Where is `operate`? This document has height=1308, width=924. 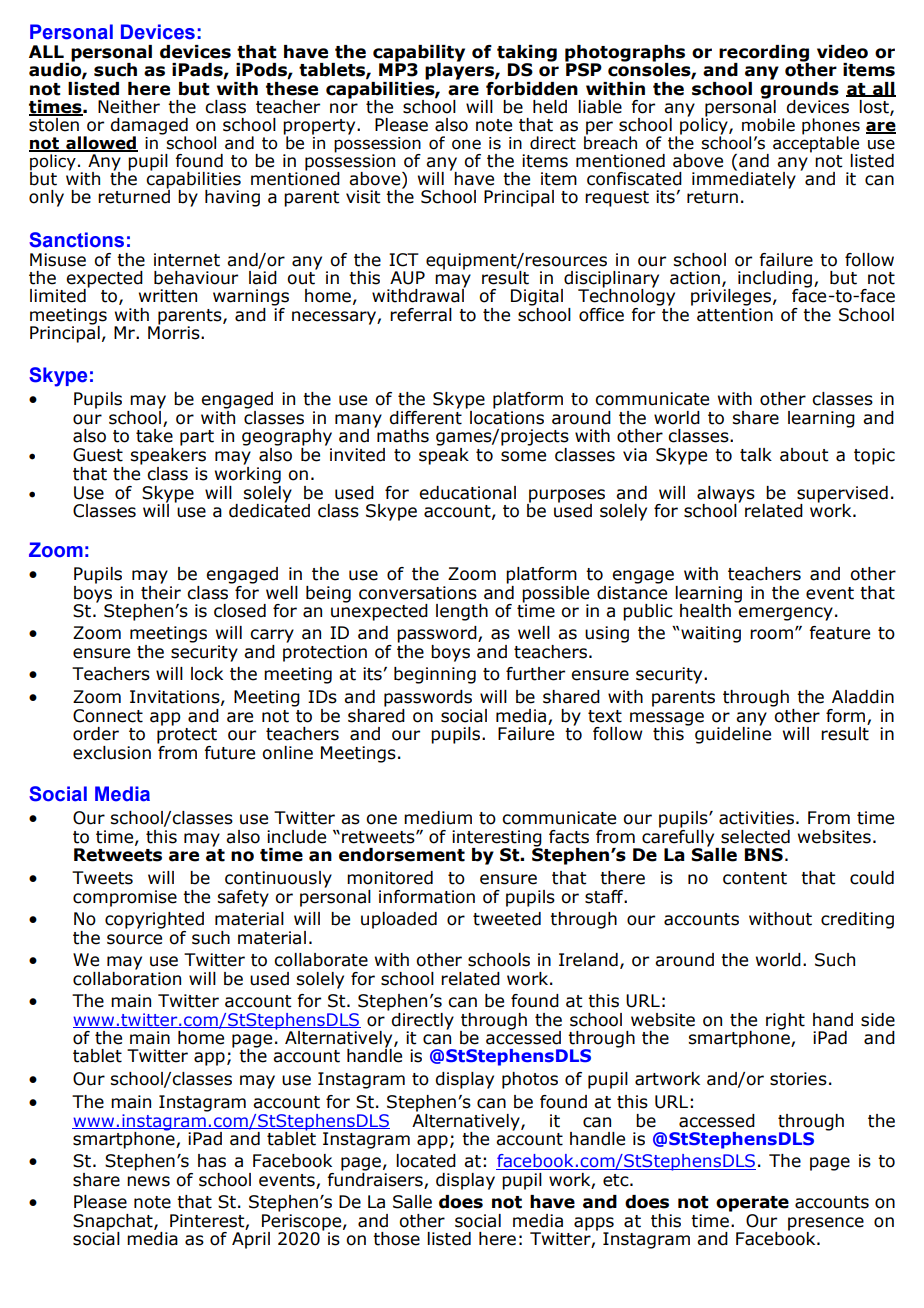 operate is located at coordinates (752, 1204).
